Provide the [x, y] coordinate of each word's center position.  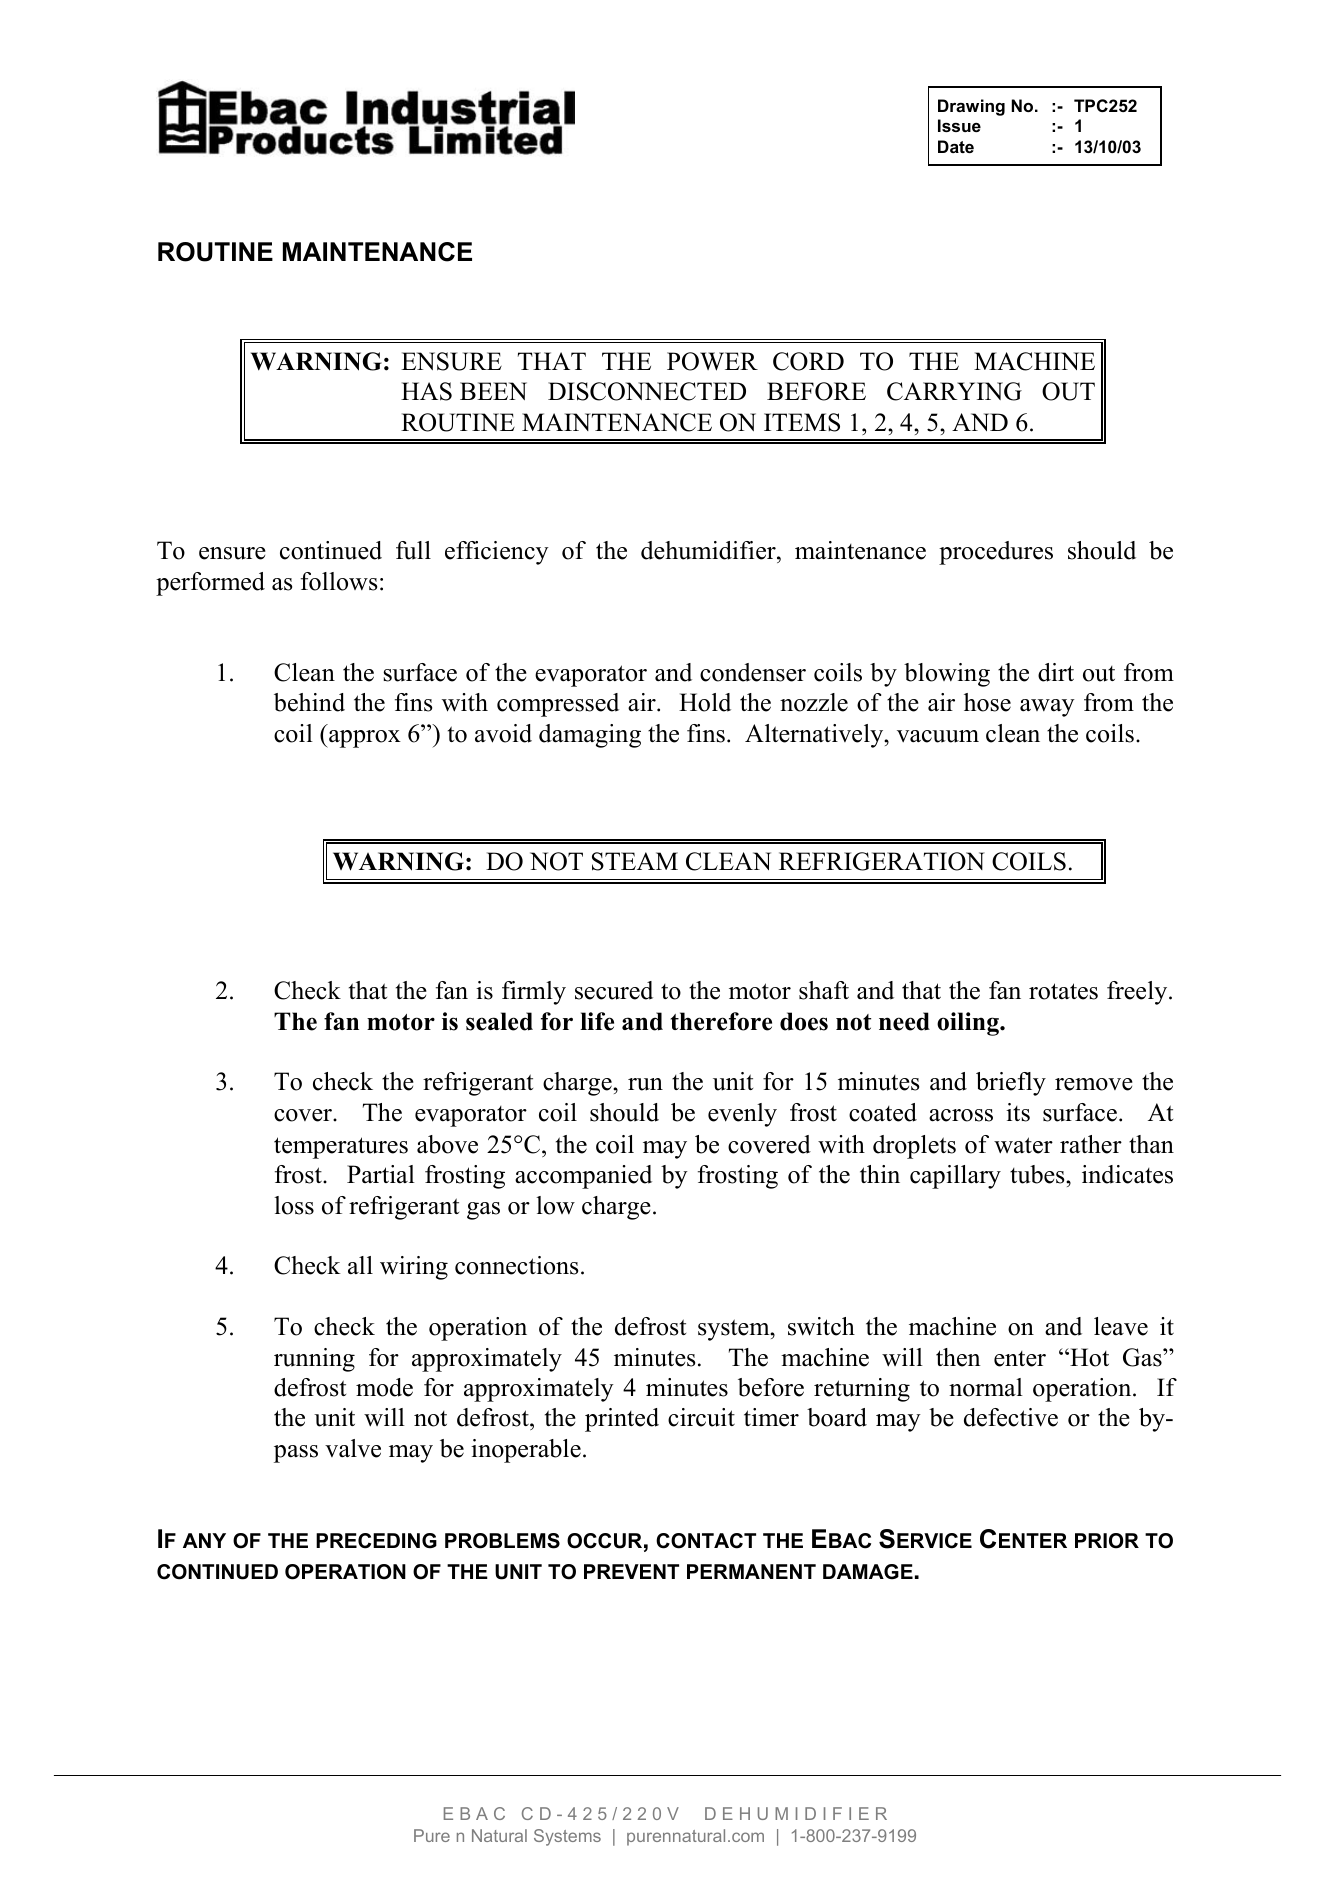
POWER [712, 361]
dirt [1056, 672]
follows [339, 581]
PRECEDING [376, 1541]
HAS [426, 391]
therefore [721, 1021]
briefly [1011, 1084]
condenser [753, 672]
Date [956, 146]
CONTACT [706, 1541]
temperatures [341, 1148]
